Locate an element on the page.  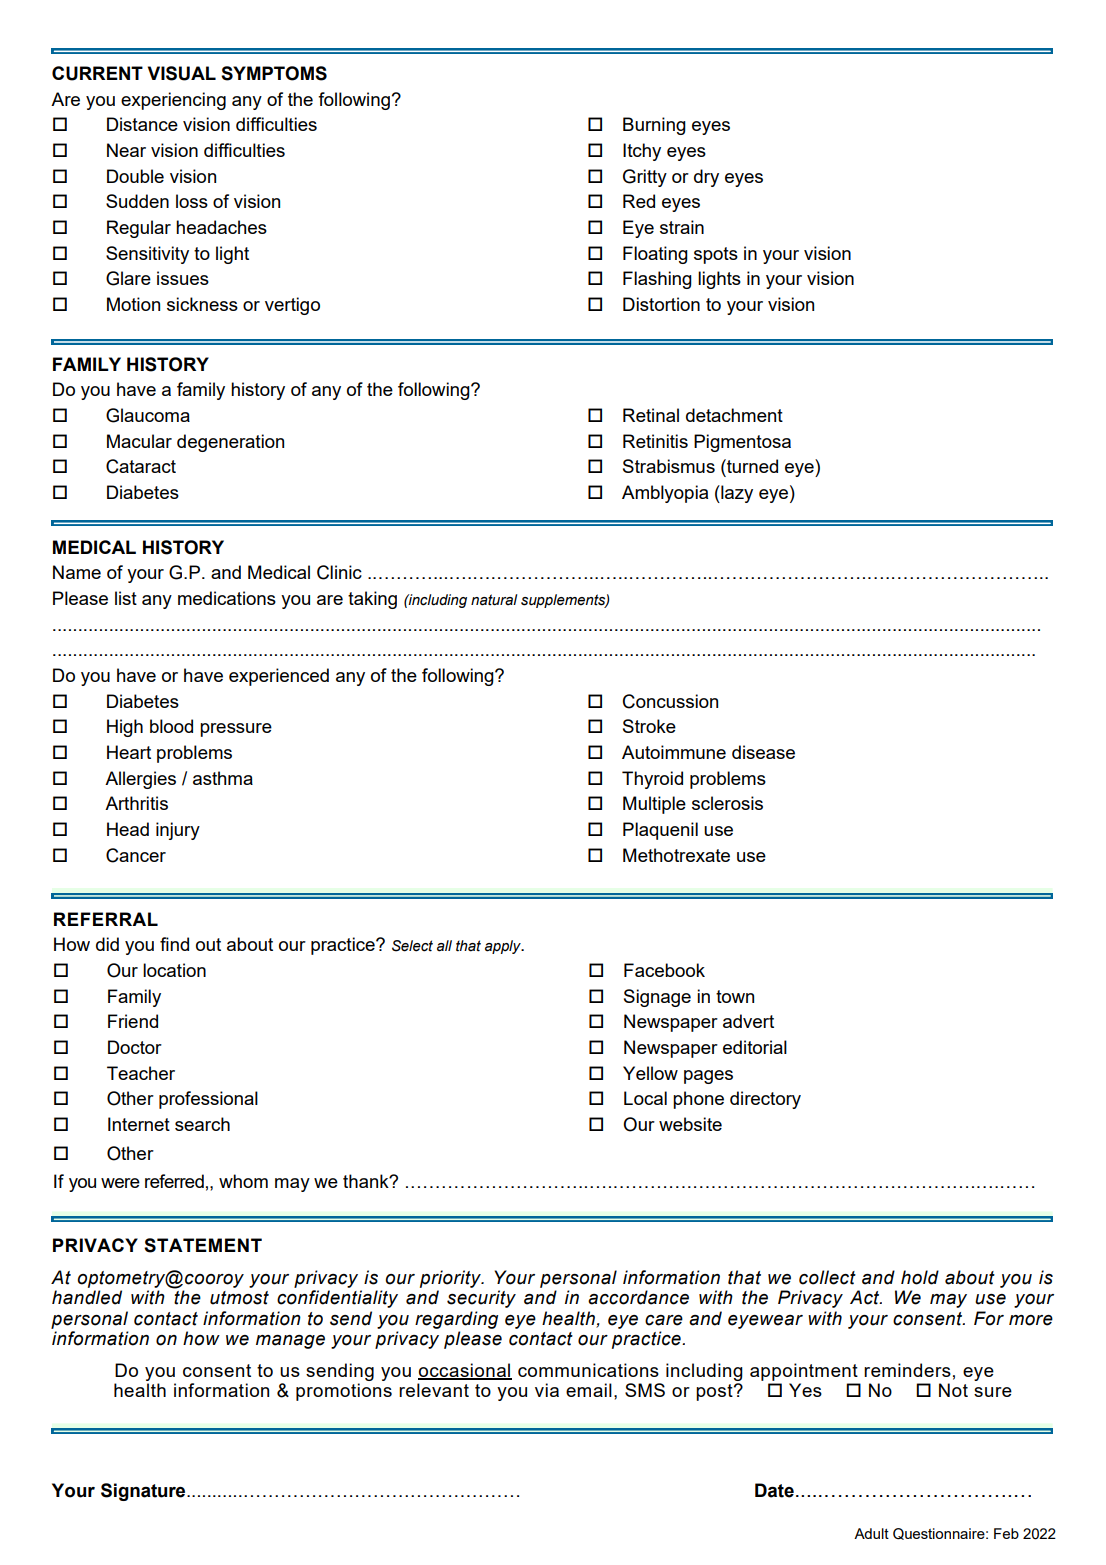
blood is located at coordinates (171, 726).
